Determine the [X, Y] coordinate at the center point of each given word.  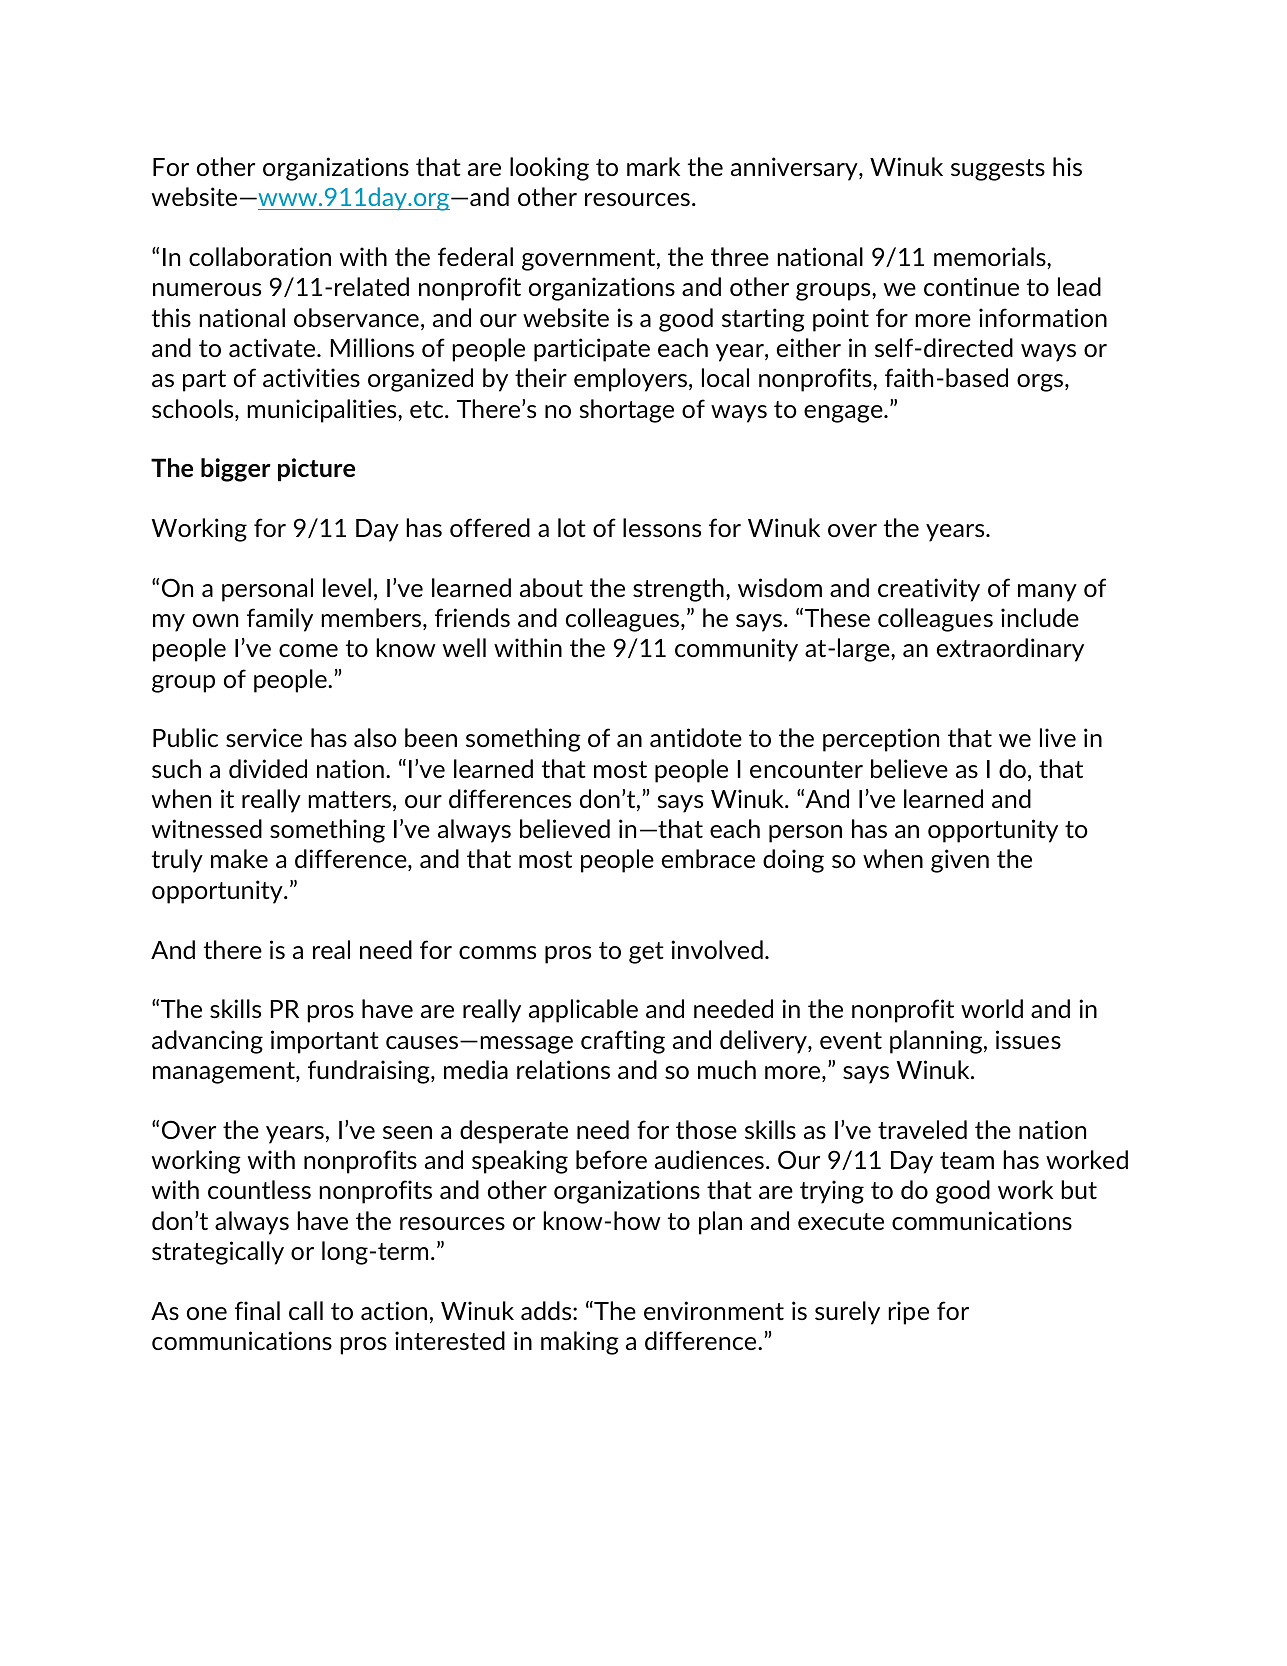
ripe [908, 1313]
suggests [998, 170]
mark [653, 166]
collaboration [260, 256]
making [580, 1343]
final [257, 1310]
